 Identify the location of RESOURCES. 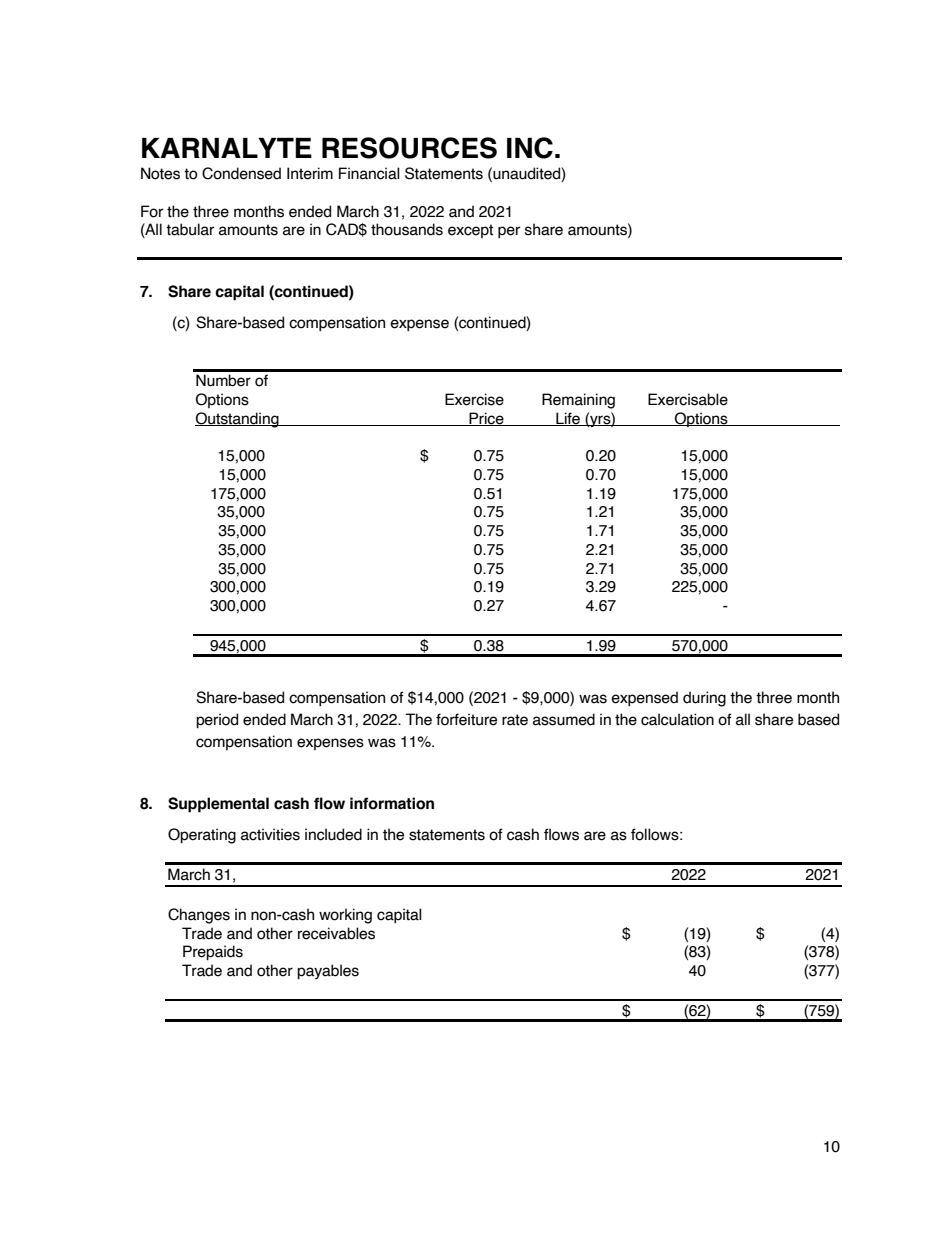
(409, 148).
